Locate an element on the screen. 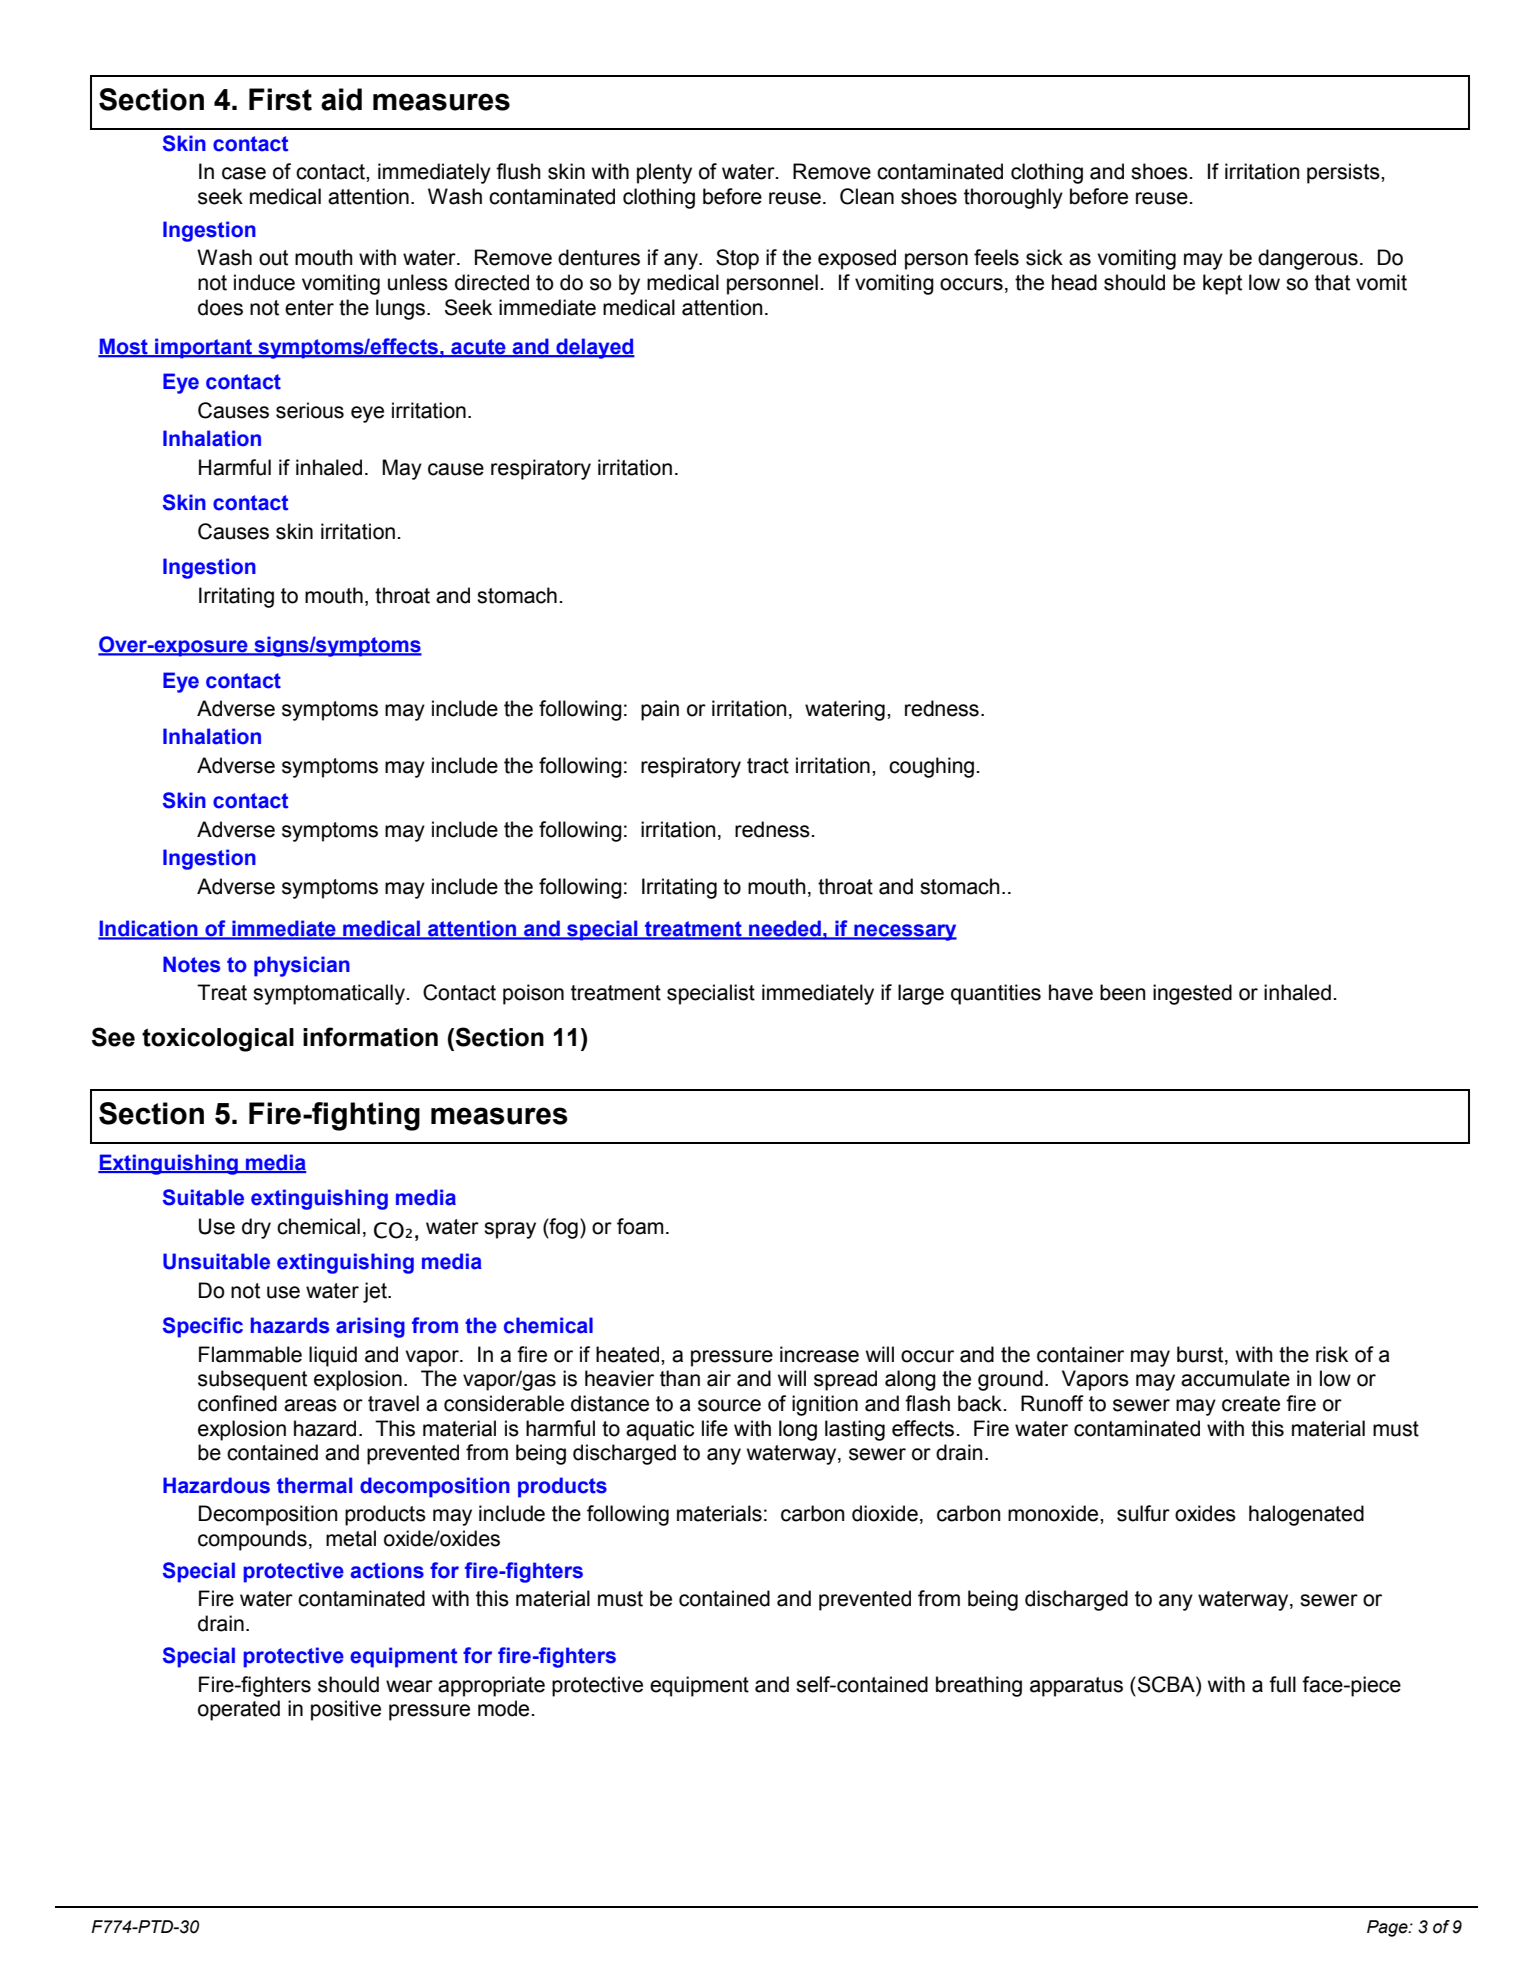 The image size is (1537, 1988). delayed is located at coordinates (594, 348).
